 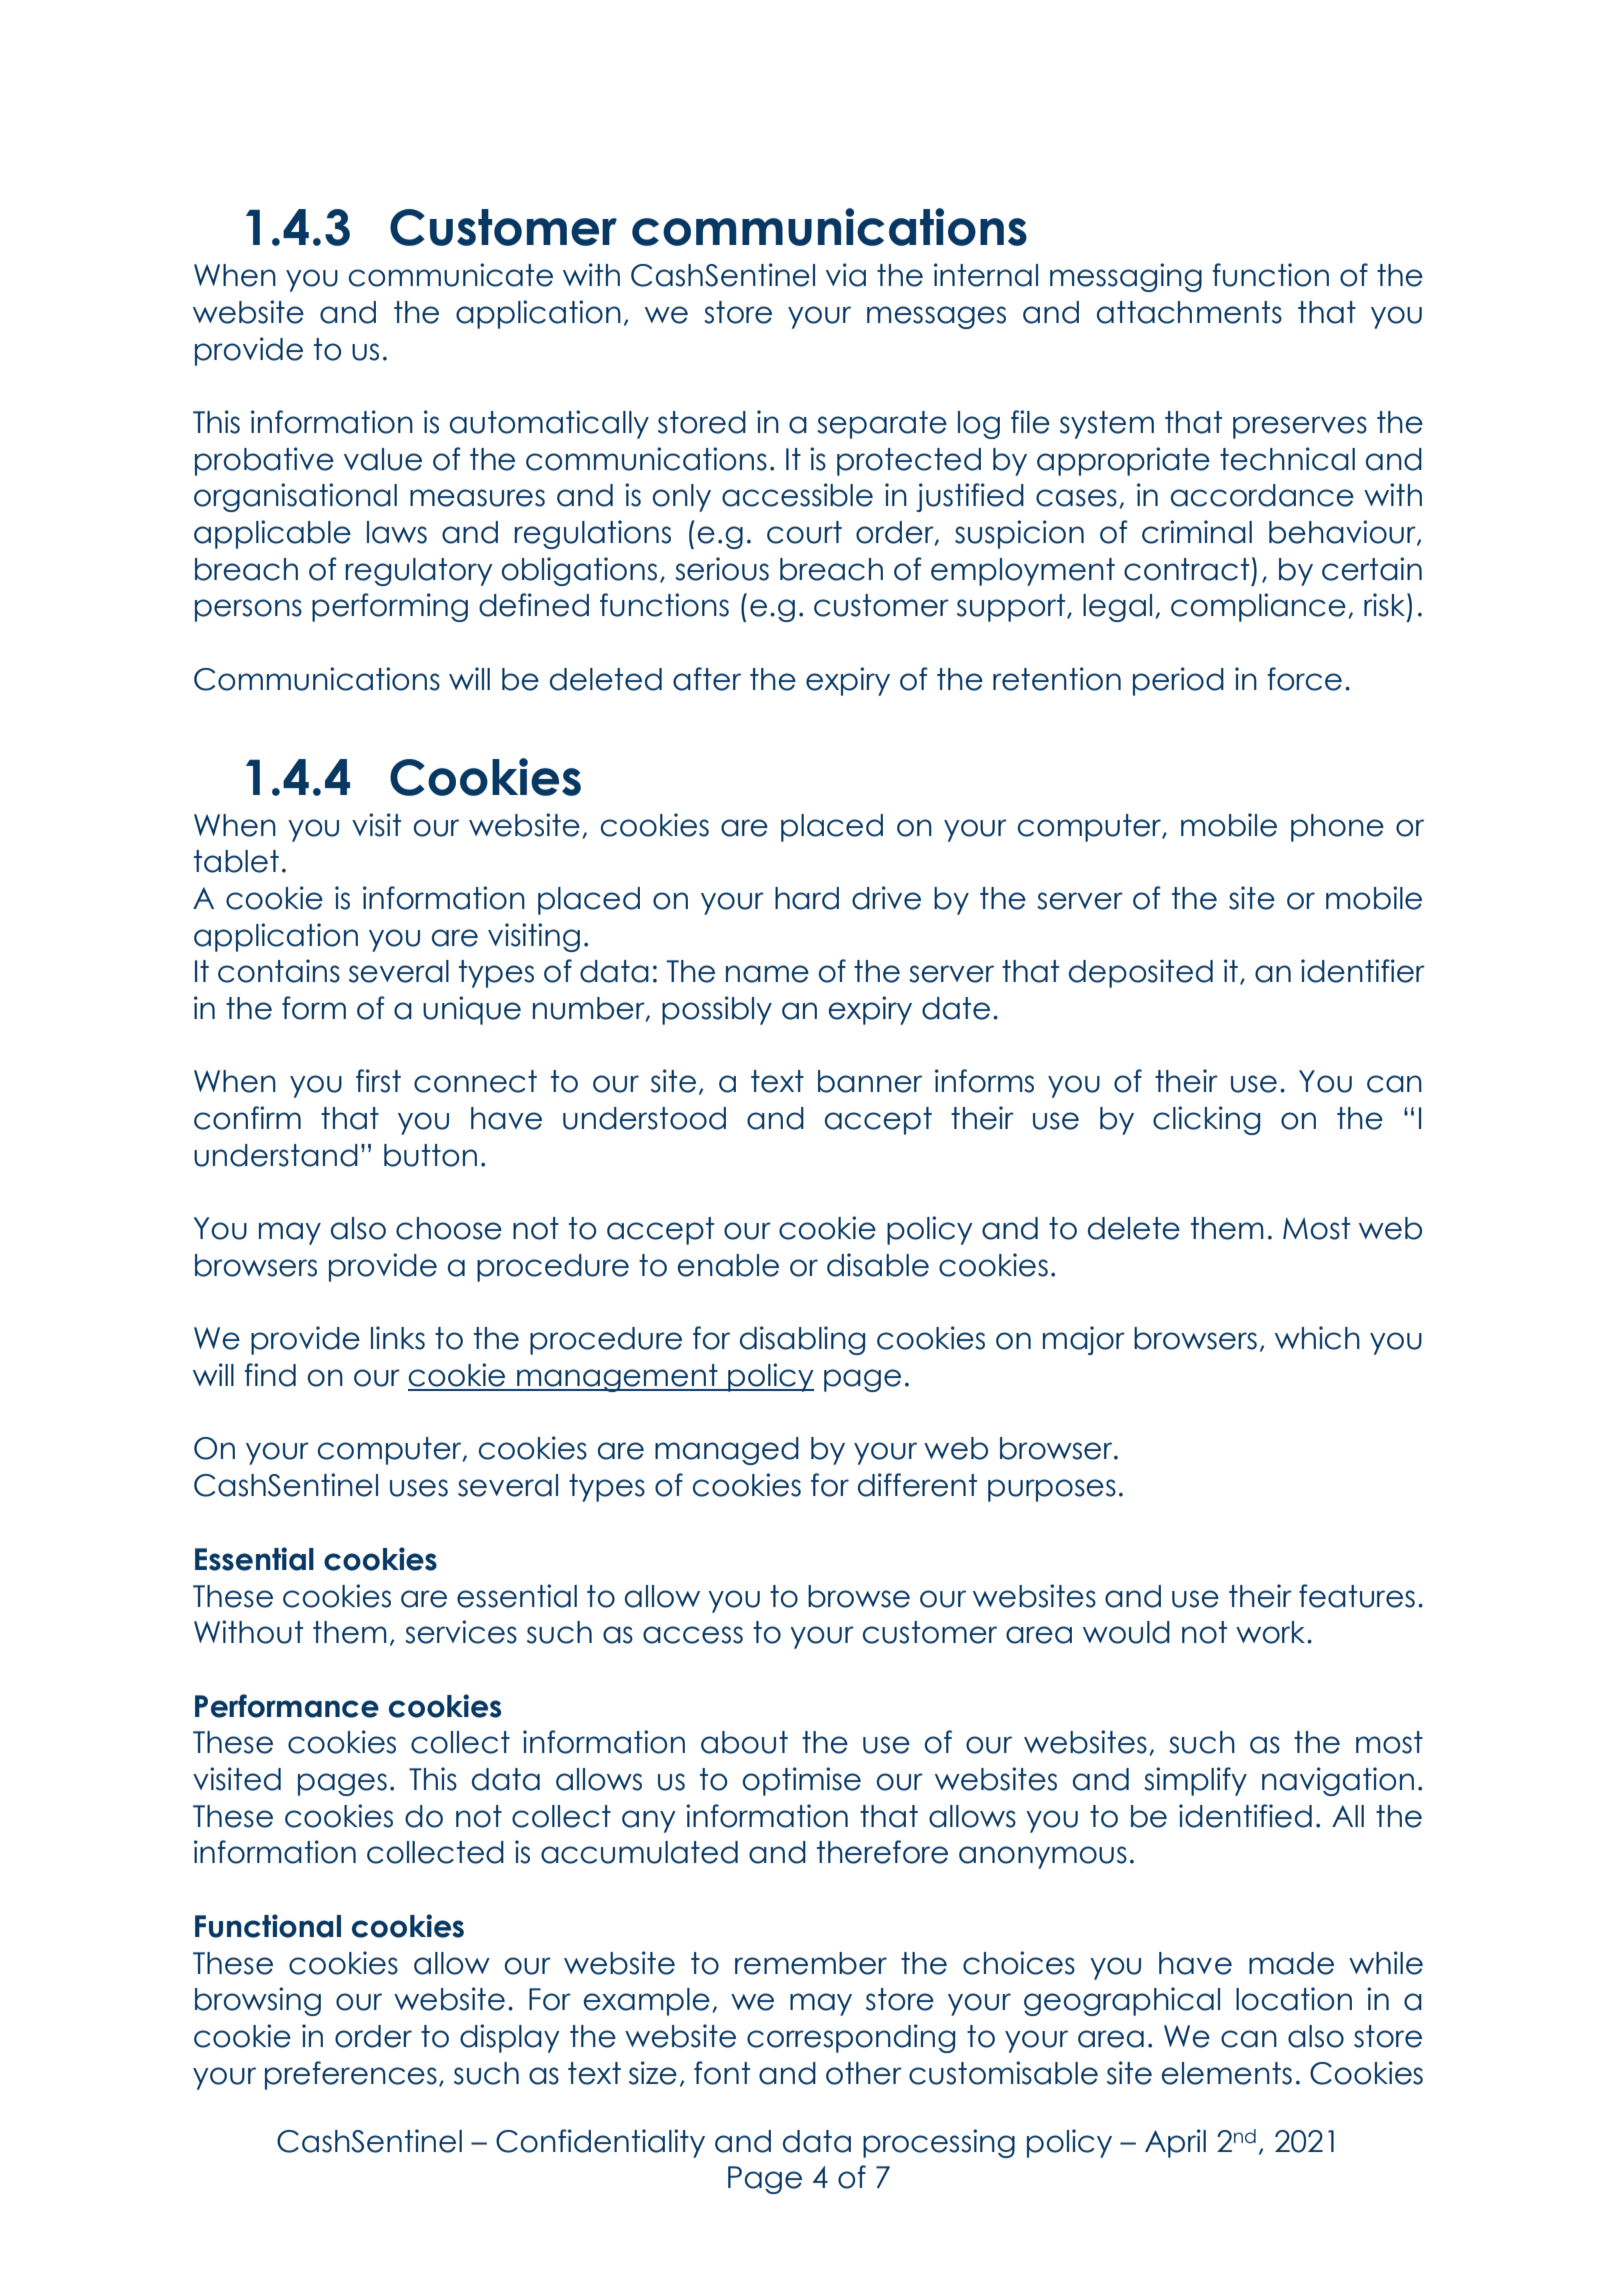 What do you see at coordinates (351, 2075) in the screenshot?
I see `preferences` at bounding box center [351, 2075].
